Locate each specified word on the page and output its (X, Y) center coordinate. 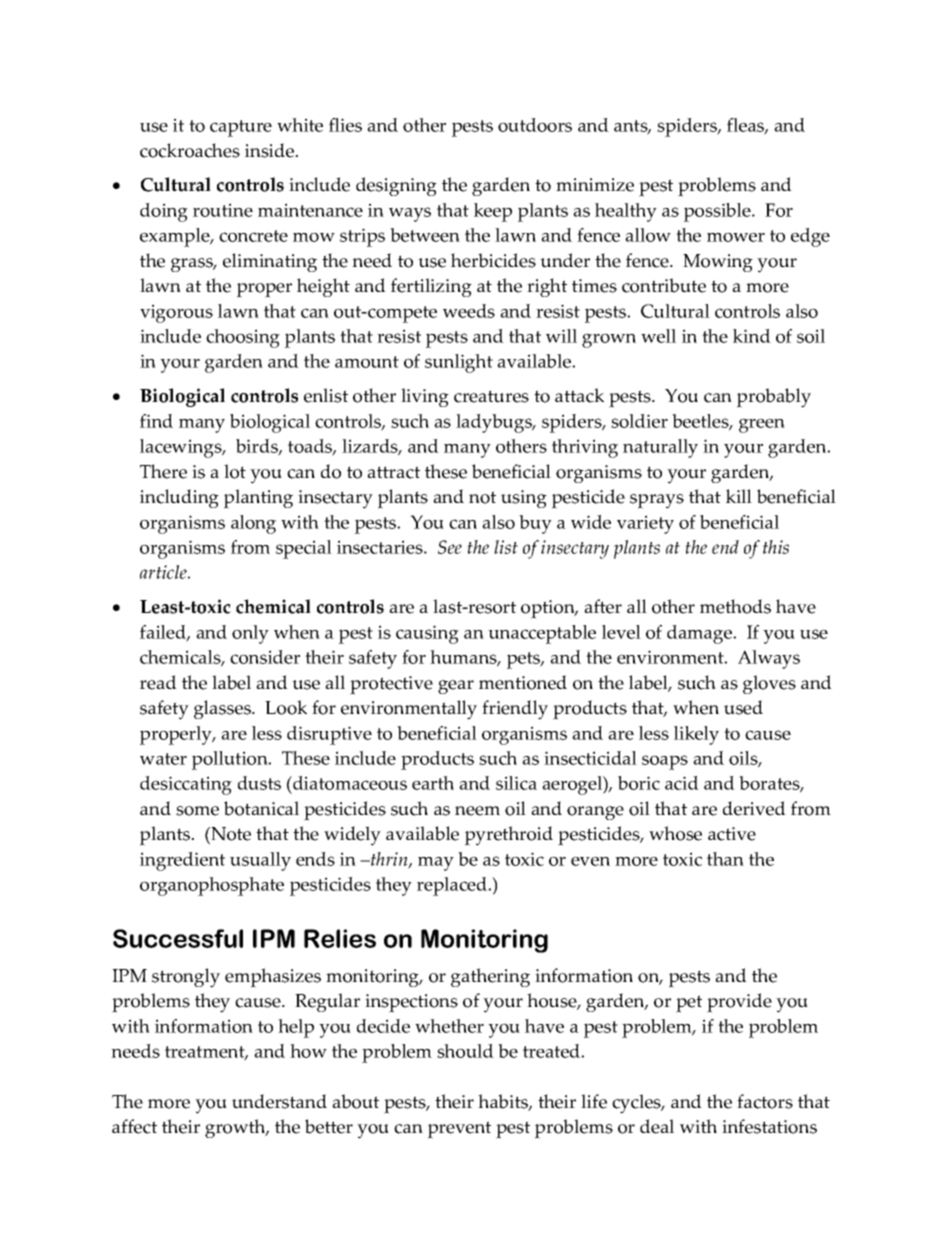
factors (765, 1101)
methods (735, 606)
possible (718, 212)
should (465, 1051)
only (250, 634)
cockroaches (190, 150)
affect (134, 1126)
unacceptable (542, 634)
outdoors (535, 125)
